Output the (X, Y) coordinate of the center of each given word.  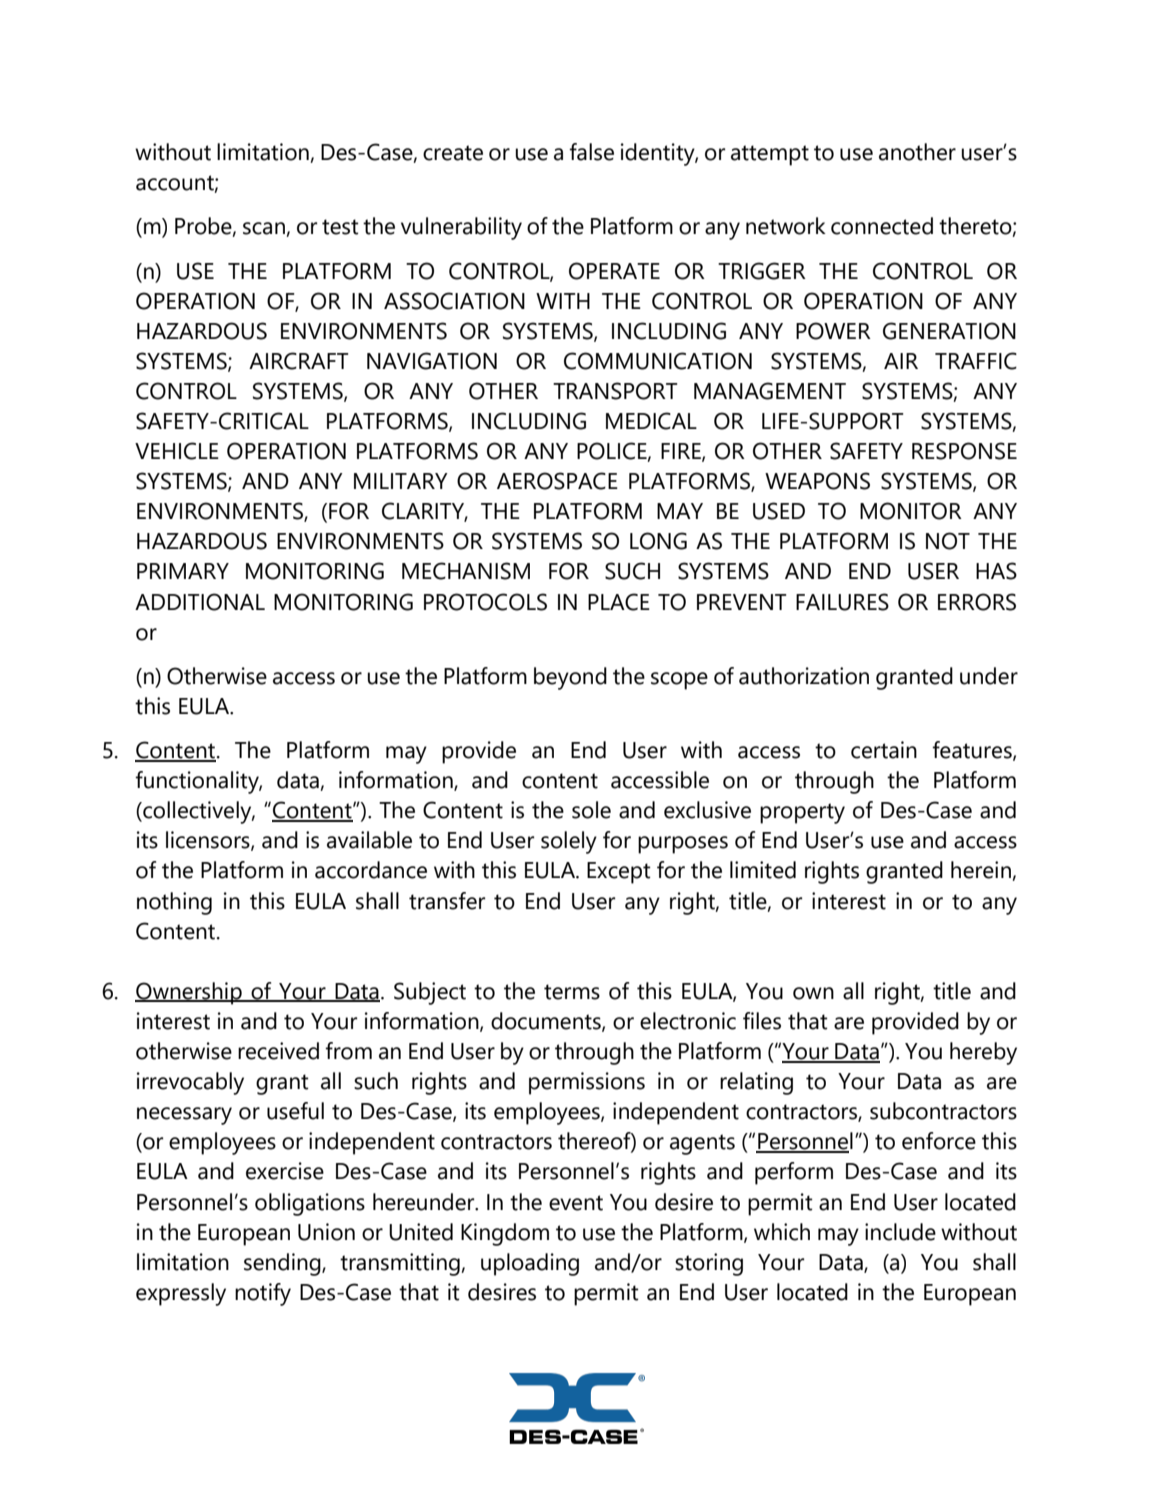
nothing (174, 903)
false (591, 152)
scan (265, 229)
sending (283, 1264)
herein (982, 871)
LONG (658, 541)
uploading (530, 1264)
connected (882, 226)
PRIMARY (183, 571)
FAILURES (842, 602)
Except (619, 873)
